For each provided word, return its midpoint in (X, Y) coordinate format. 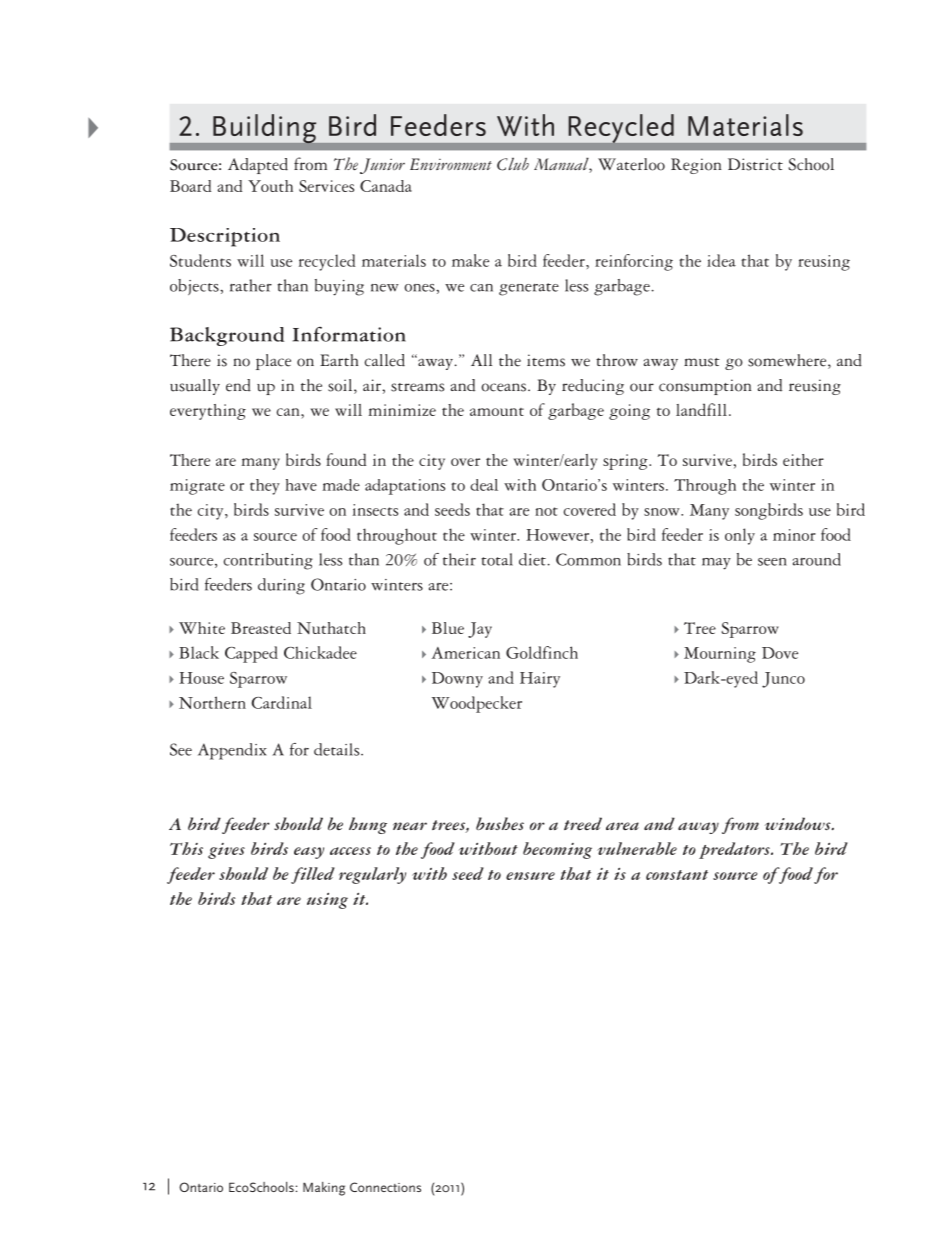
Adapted (258, 166)
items (546, 360)
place (273, 362)
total (497, 559)
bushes (500, 823)
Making (324, 1189)
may (716, 564)
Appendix (232, 751)
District (755, 164)
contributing (268, 561)
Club (513, 164)
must (702, 362)
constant (677, 875)
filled (313, 875)
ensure (530, 876)
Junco (783, 680)
